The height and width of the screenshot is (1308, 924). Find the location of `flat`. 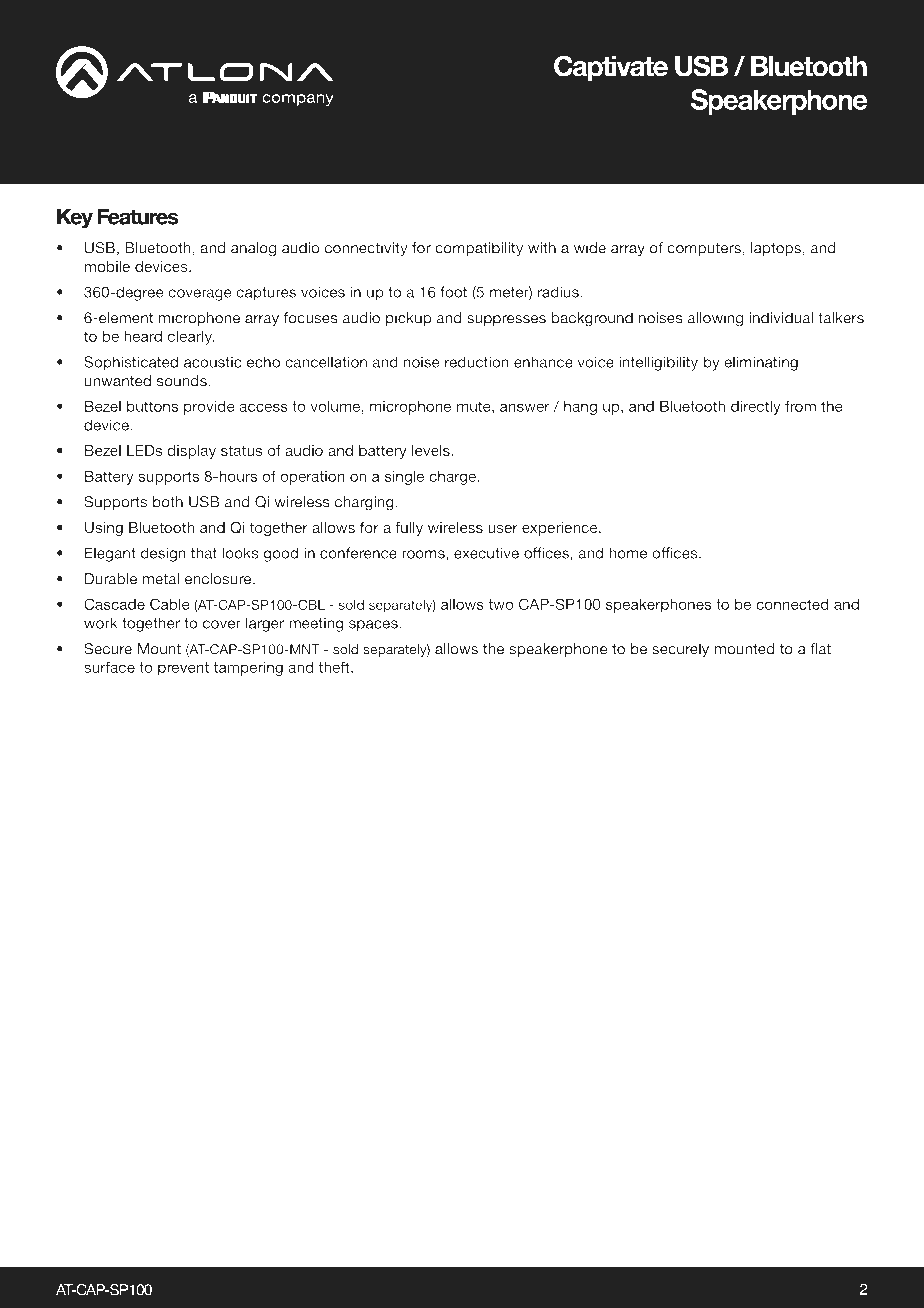

flat is located at coordinates (820, 649).
